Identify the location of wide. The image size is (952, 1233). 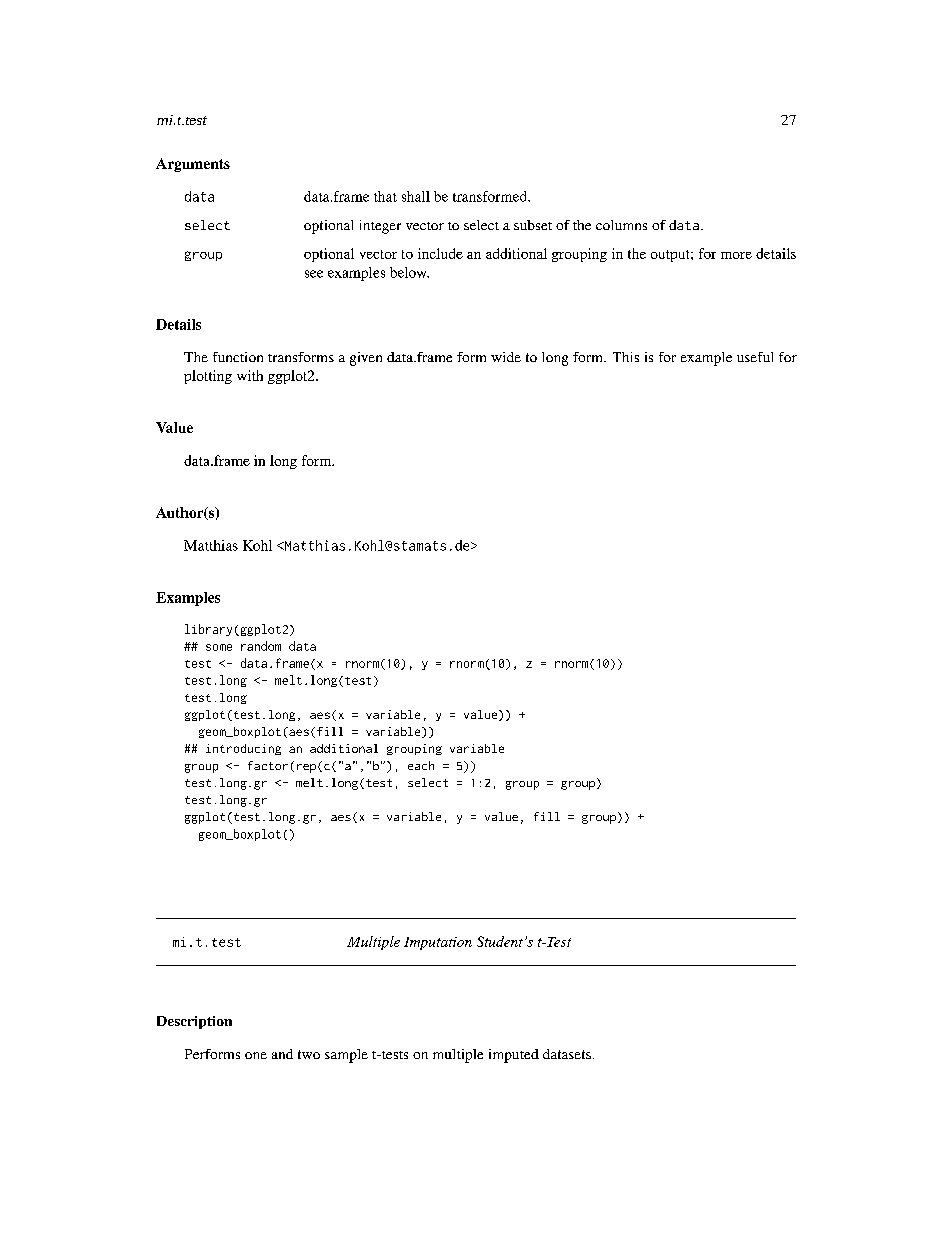
(506, 357).
